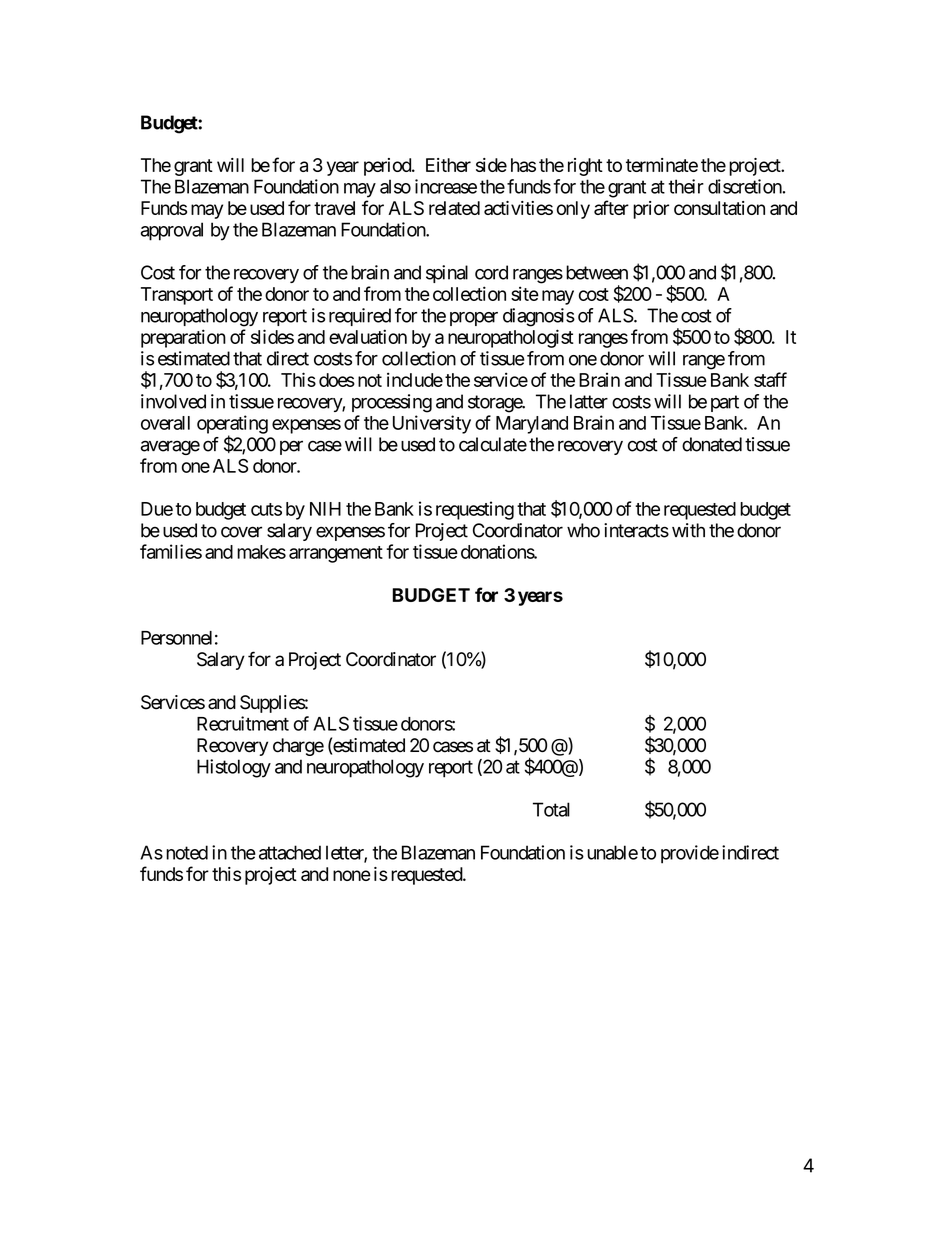 Image resolution: width=952 pixels, height=1233 pixels. Describe the element at coordinates (474, 319) in the screenshot. I see `proper` at that location.
